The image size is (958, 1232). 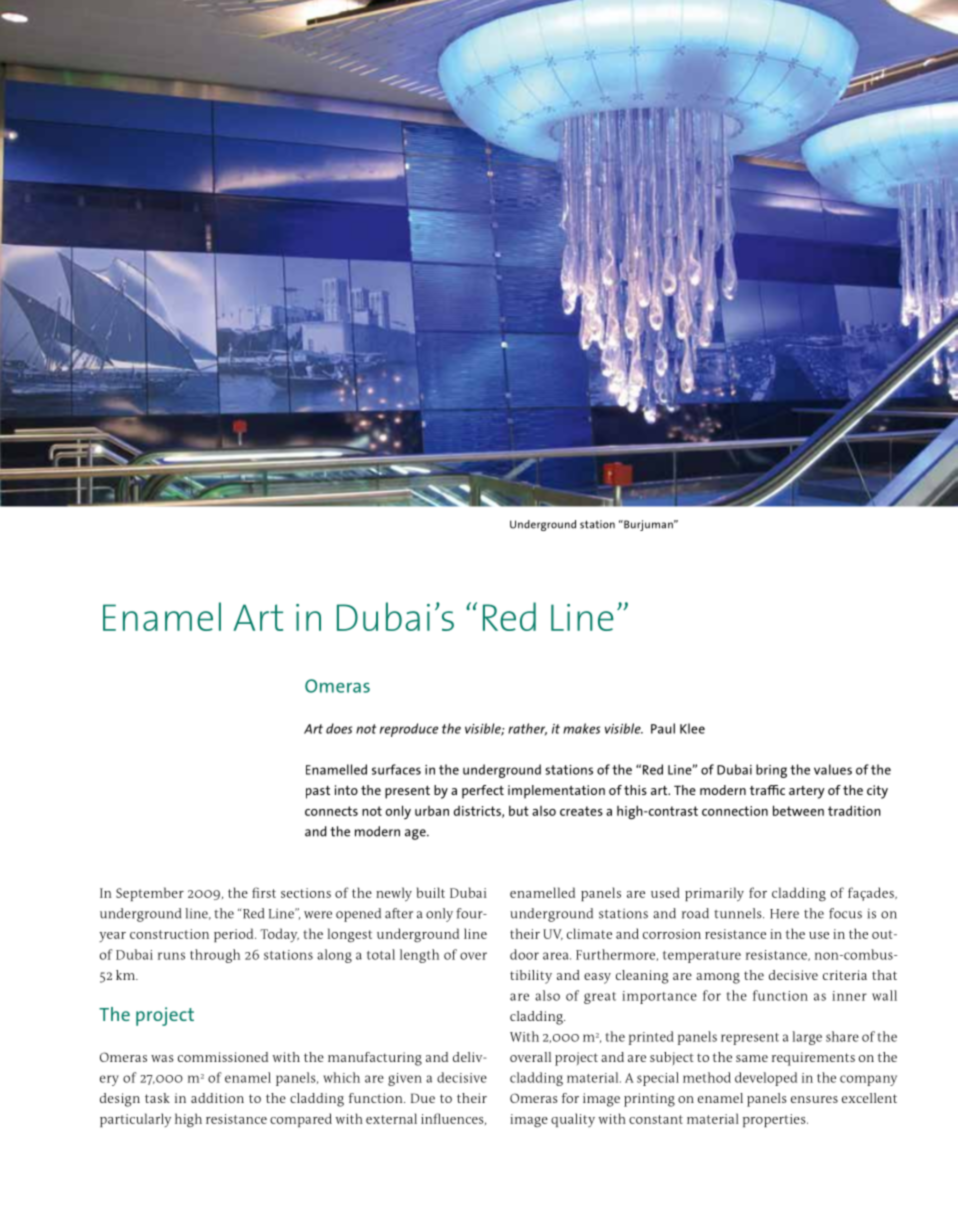 I want to click on period, so click(x=235, y=935).
